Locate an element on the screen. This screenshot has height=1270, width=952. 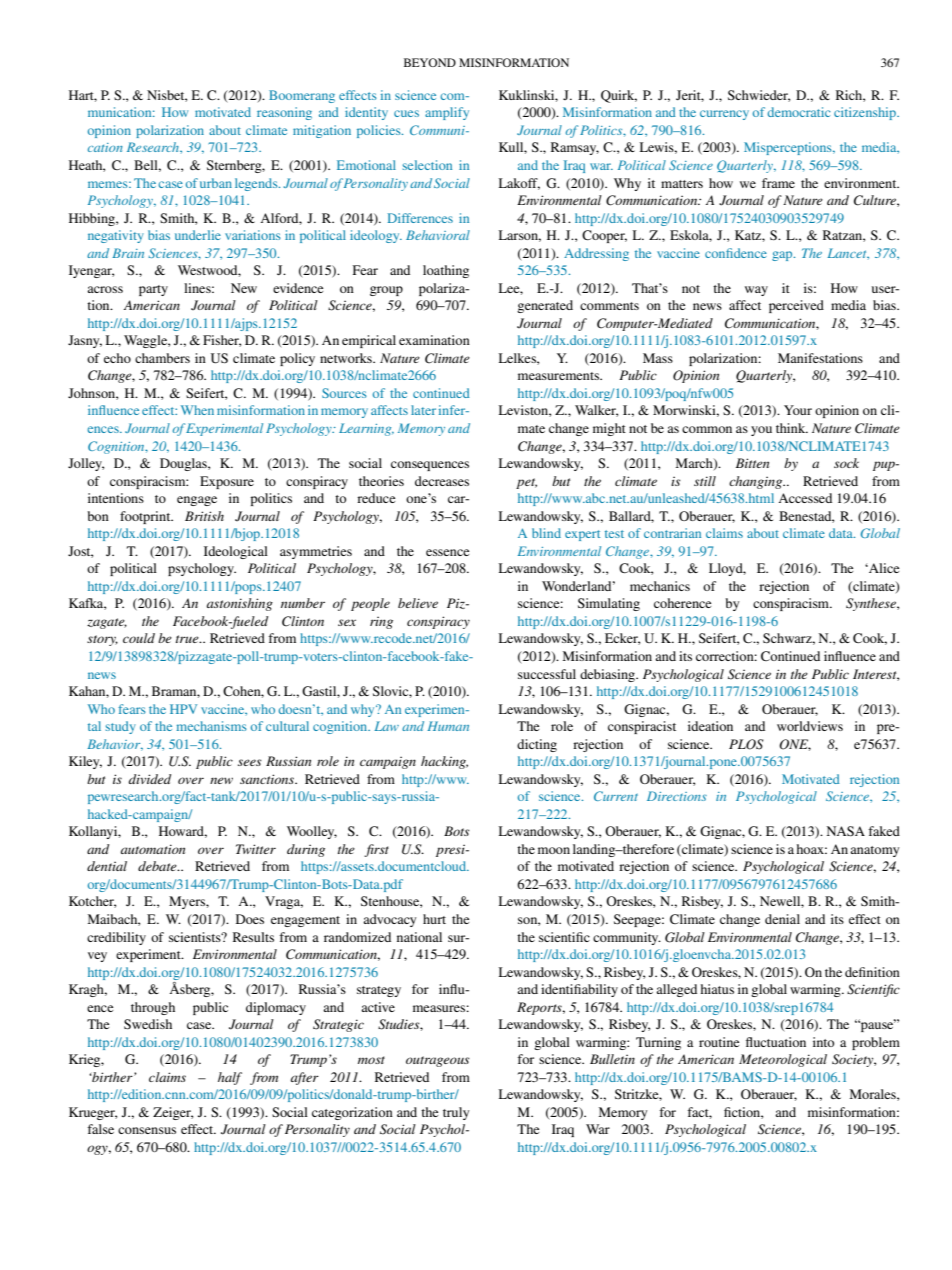
truly is located at coordinates (456, 1113).
